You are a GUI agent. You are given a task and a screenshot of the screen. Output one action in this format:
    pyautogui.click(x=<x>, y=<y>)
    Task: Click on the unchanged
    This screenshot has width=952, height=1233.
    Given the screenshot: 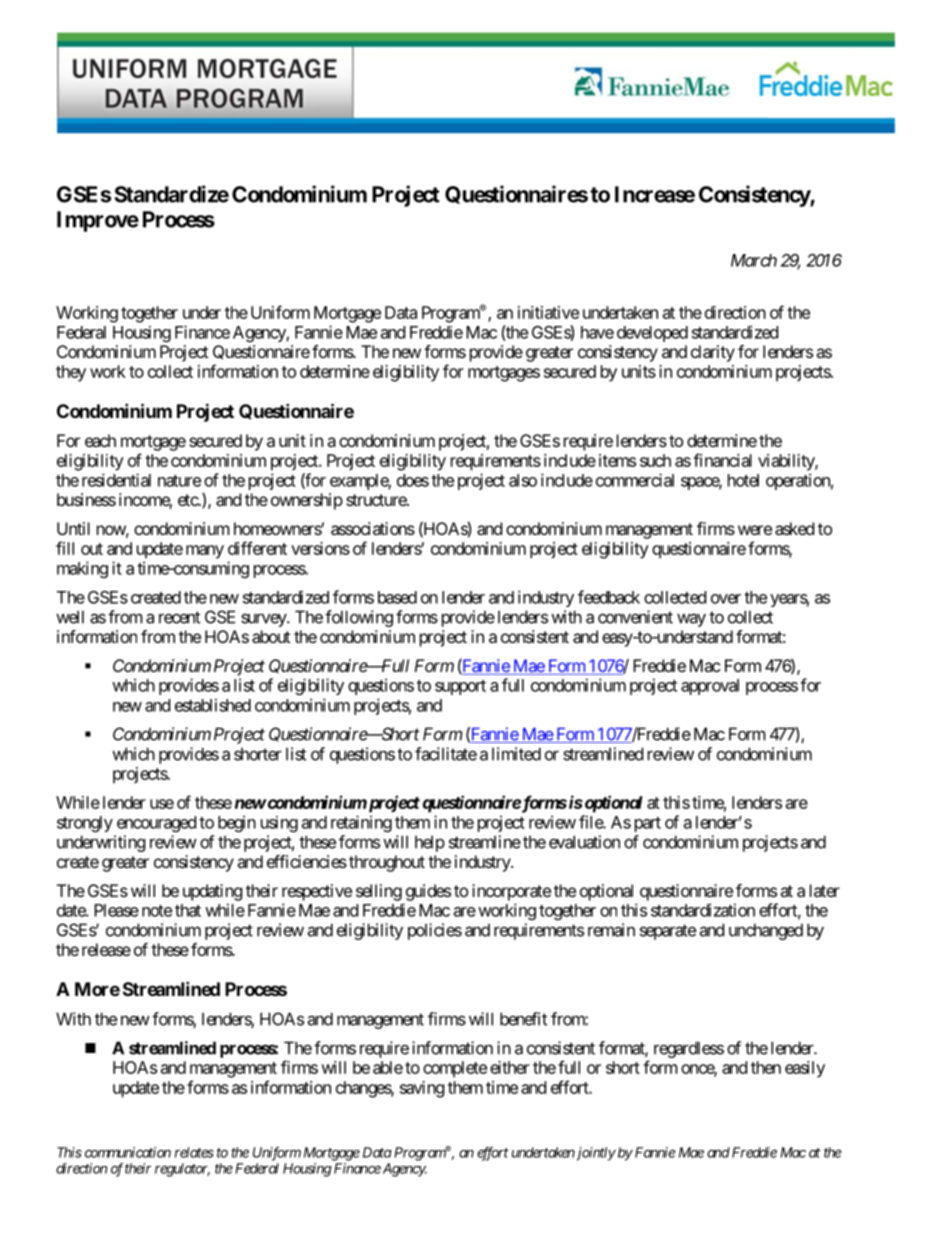 What is the action you would take?
    pyautogui.click(x=766, y=931)
